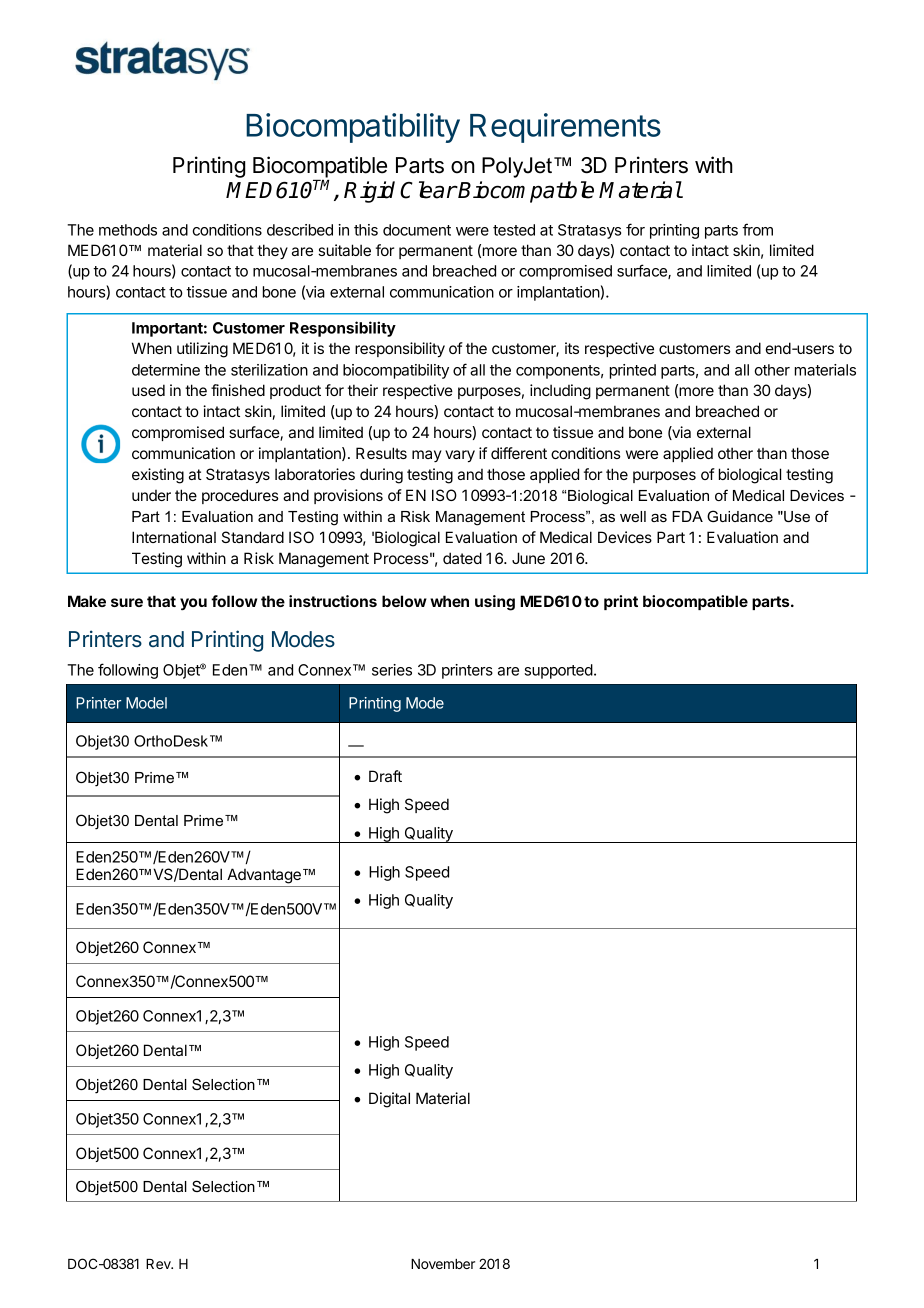  Describe the element at coordinates (428, 190) in the document. I see `Clear` at that location.
